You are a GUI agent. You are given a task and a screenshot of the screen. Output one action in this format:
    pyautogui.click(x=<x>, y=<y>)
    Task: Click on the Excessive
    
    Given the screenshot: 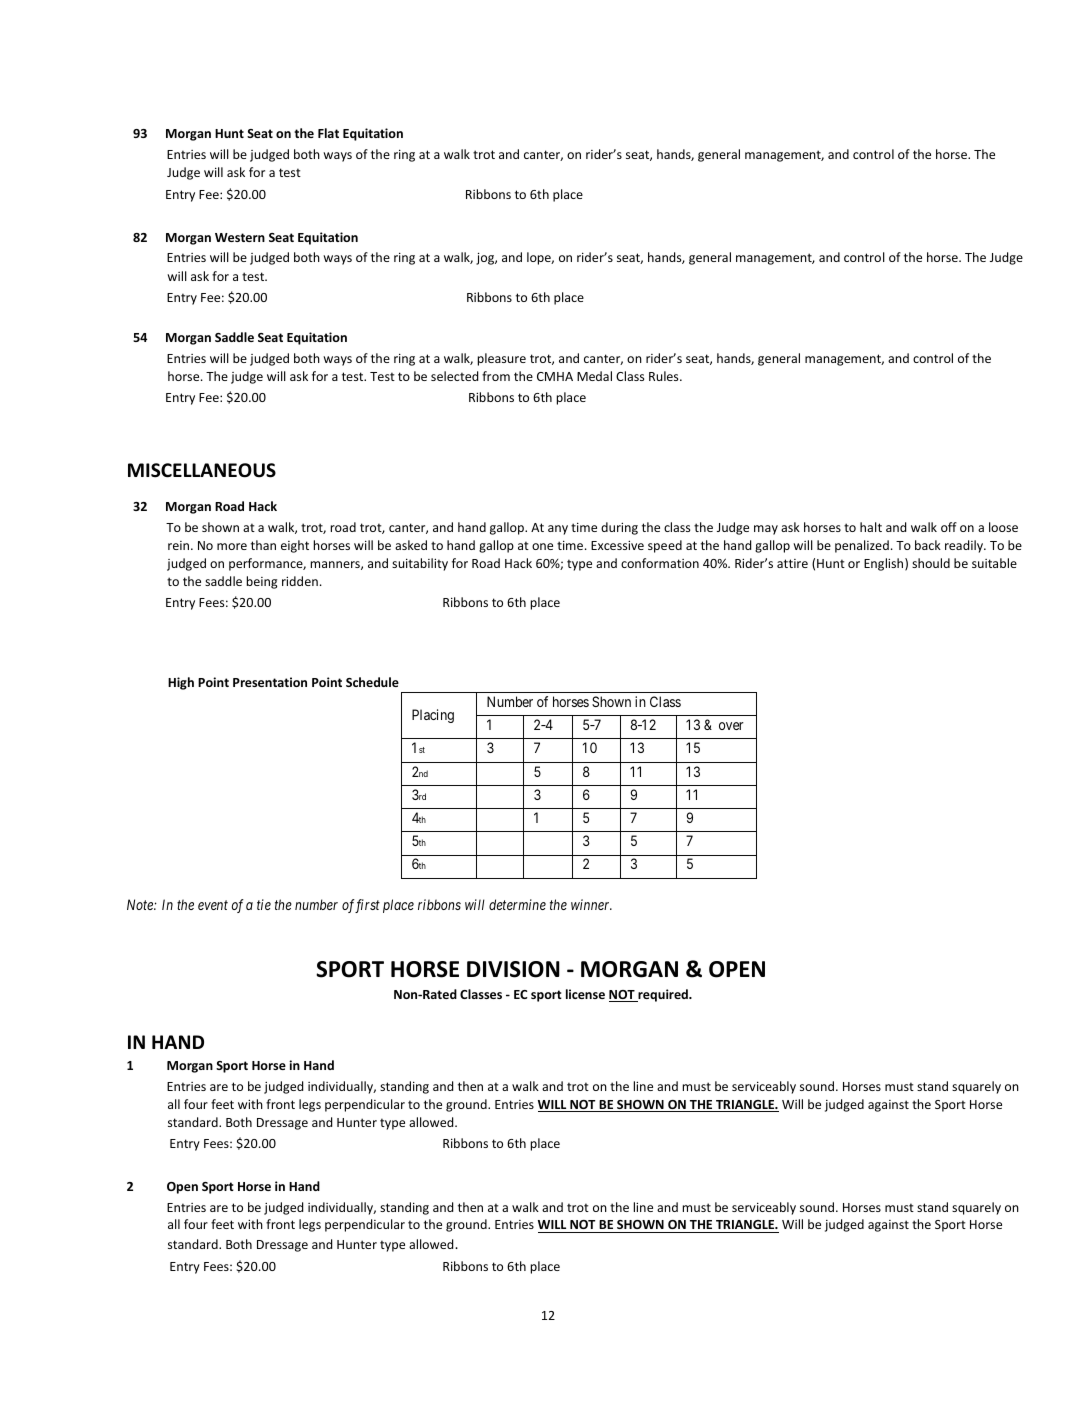 What is the action you would take?
    pyautogui.click(x=617, y=545)
